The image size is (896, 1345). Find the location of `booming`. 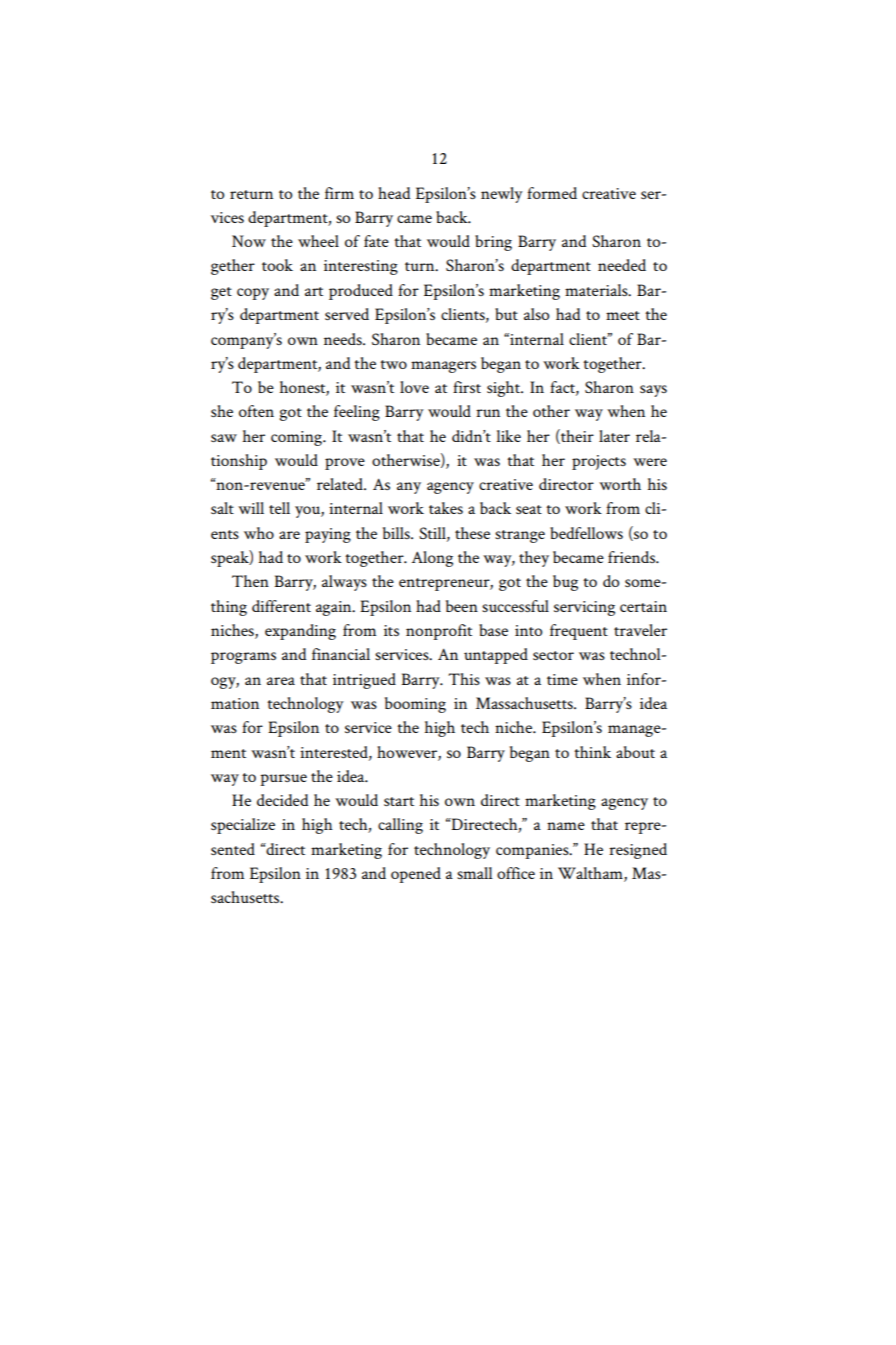

booming is located at coordinates (415, 705).
